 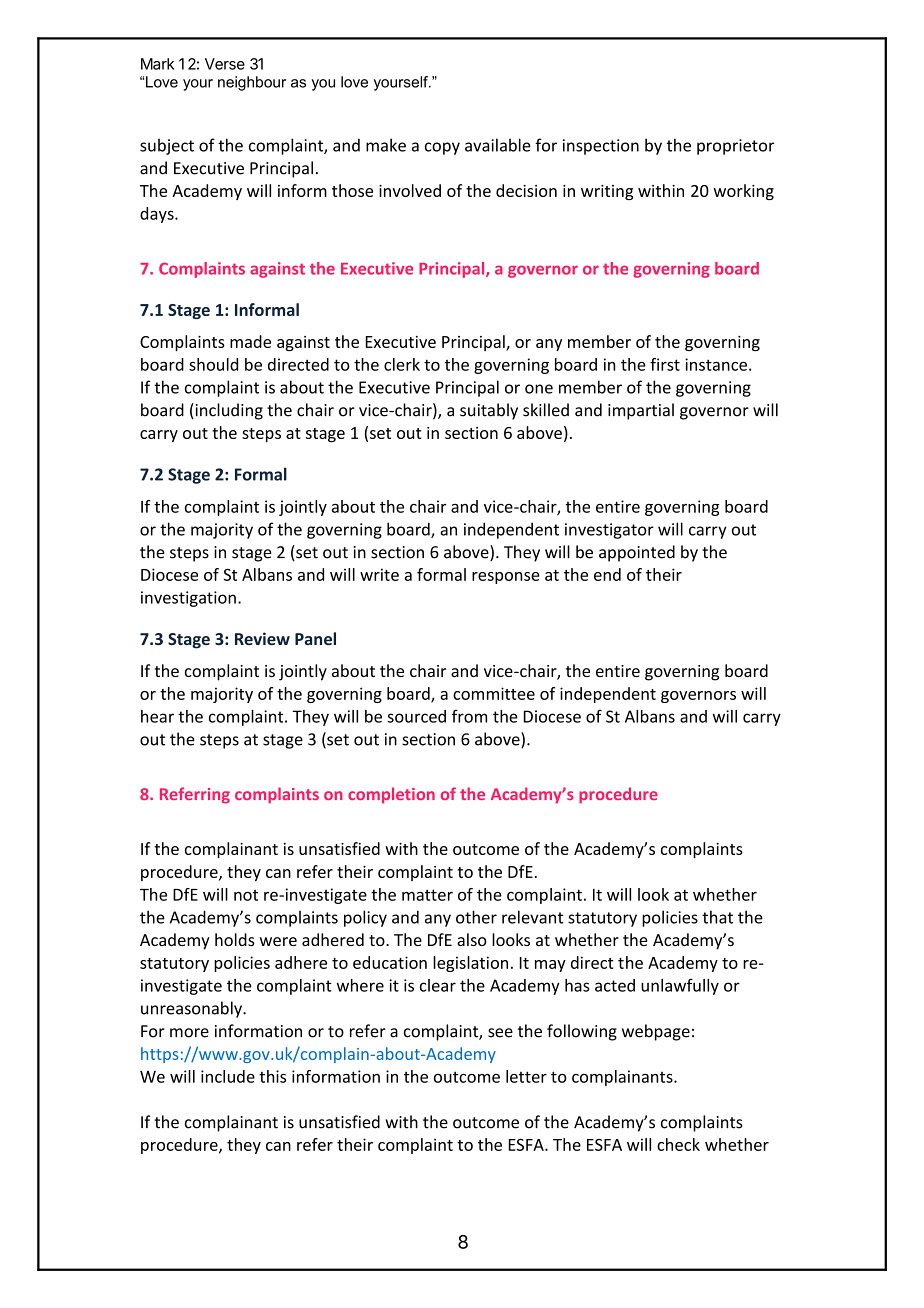 I want to click on check, so click(x=678, y=1144).
